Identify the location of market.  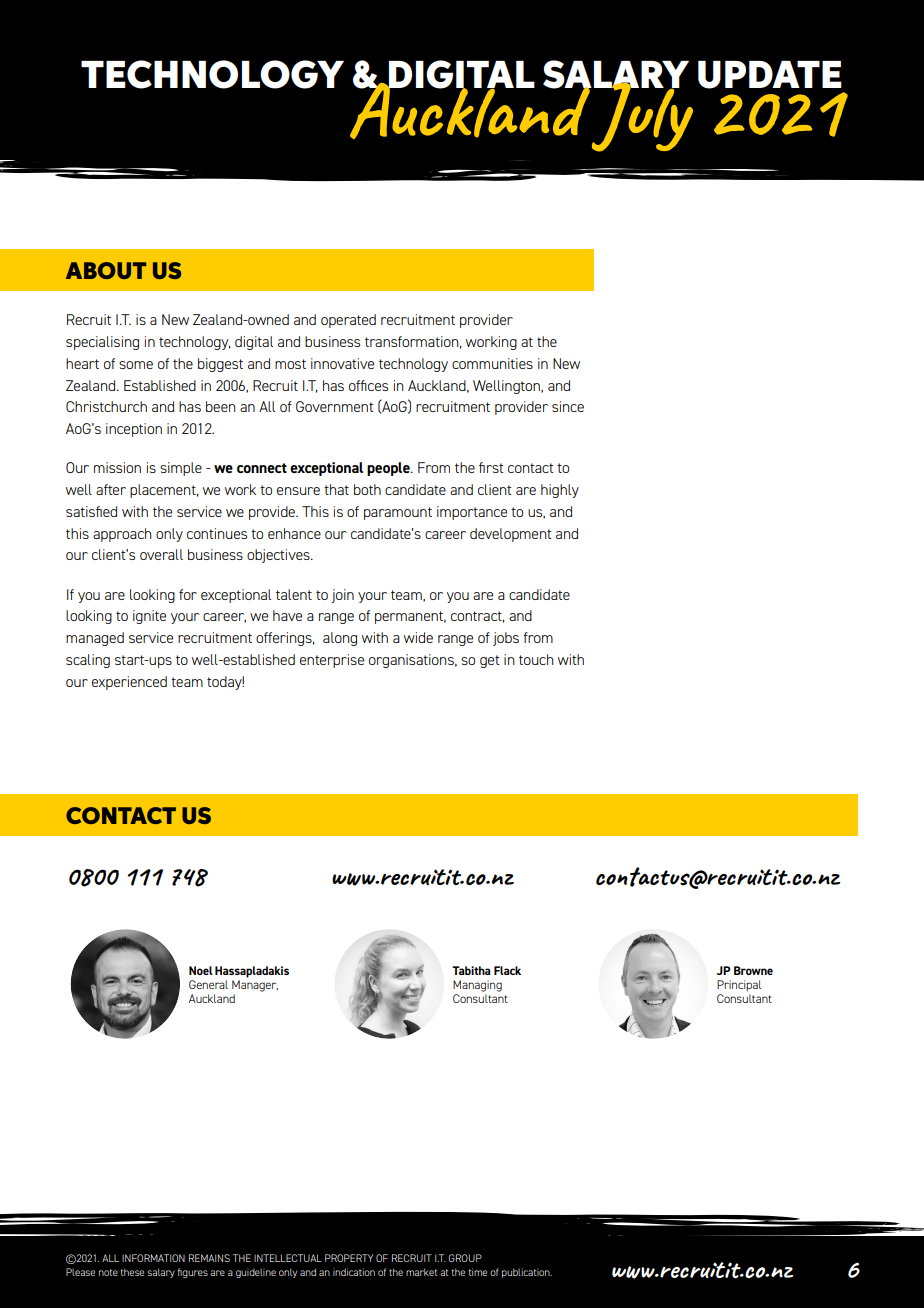
(421, 1272).
